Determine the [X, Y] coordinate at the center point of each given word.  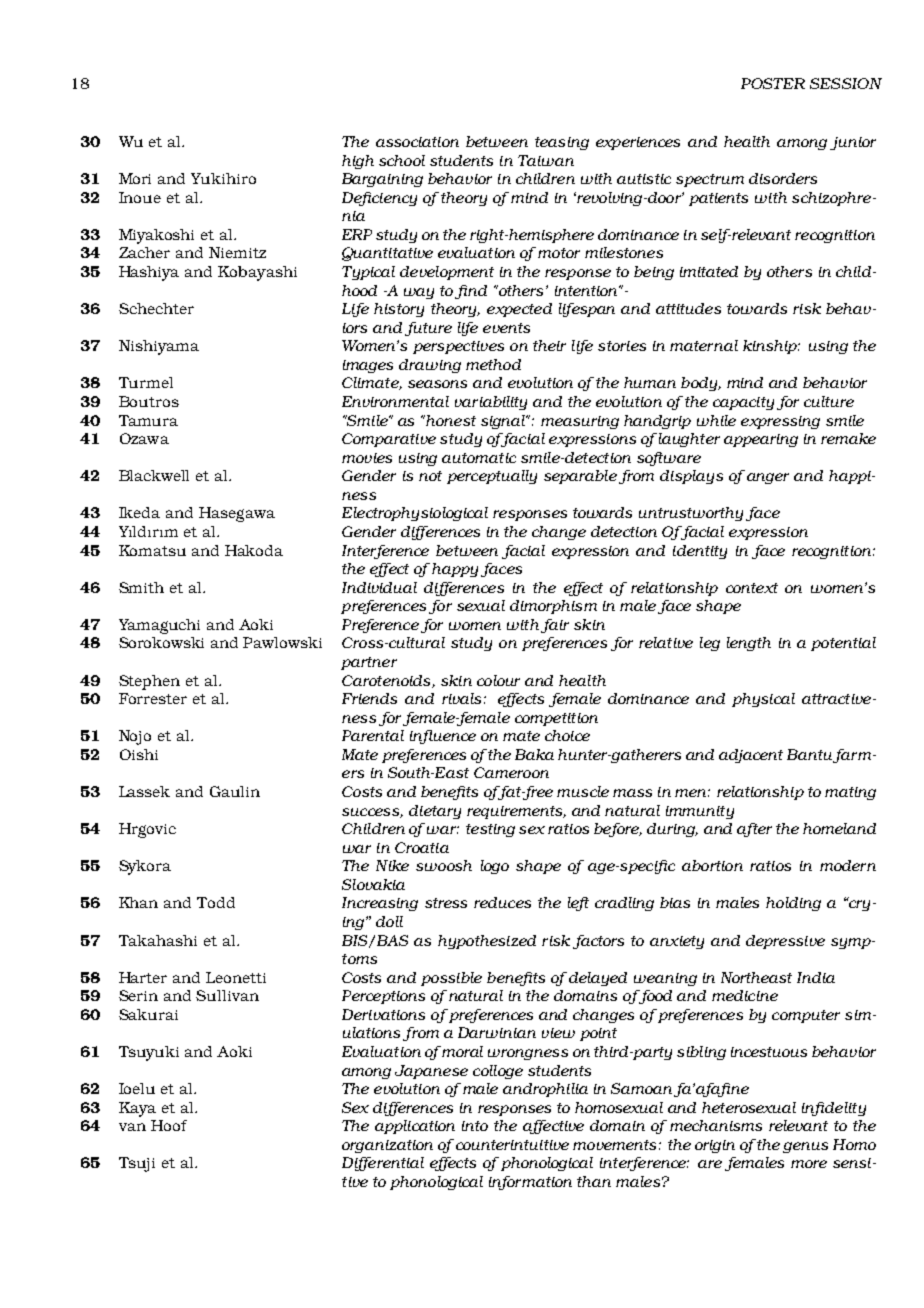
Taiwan [546, 160]
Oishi [139, 754]
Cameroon [511, 772]
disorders [783, 178]
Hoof [169, 1125]
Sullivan [227, 995]
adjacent [751, 756]
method [493, 364]
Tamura [148, 420]
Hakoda [254, 550]
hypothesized [487, 942]
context [752, 588]
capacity [743, 403]
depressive [785, 942]
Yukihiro [223, 178]
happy [455, 570]
